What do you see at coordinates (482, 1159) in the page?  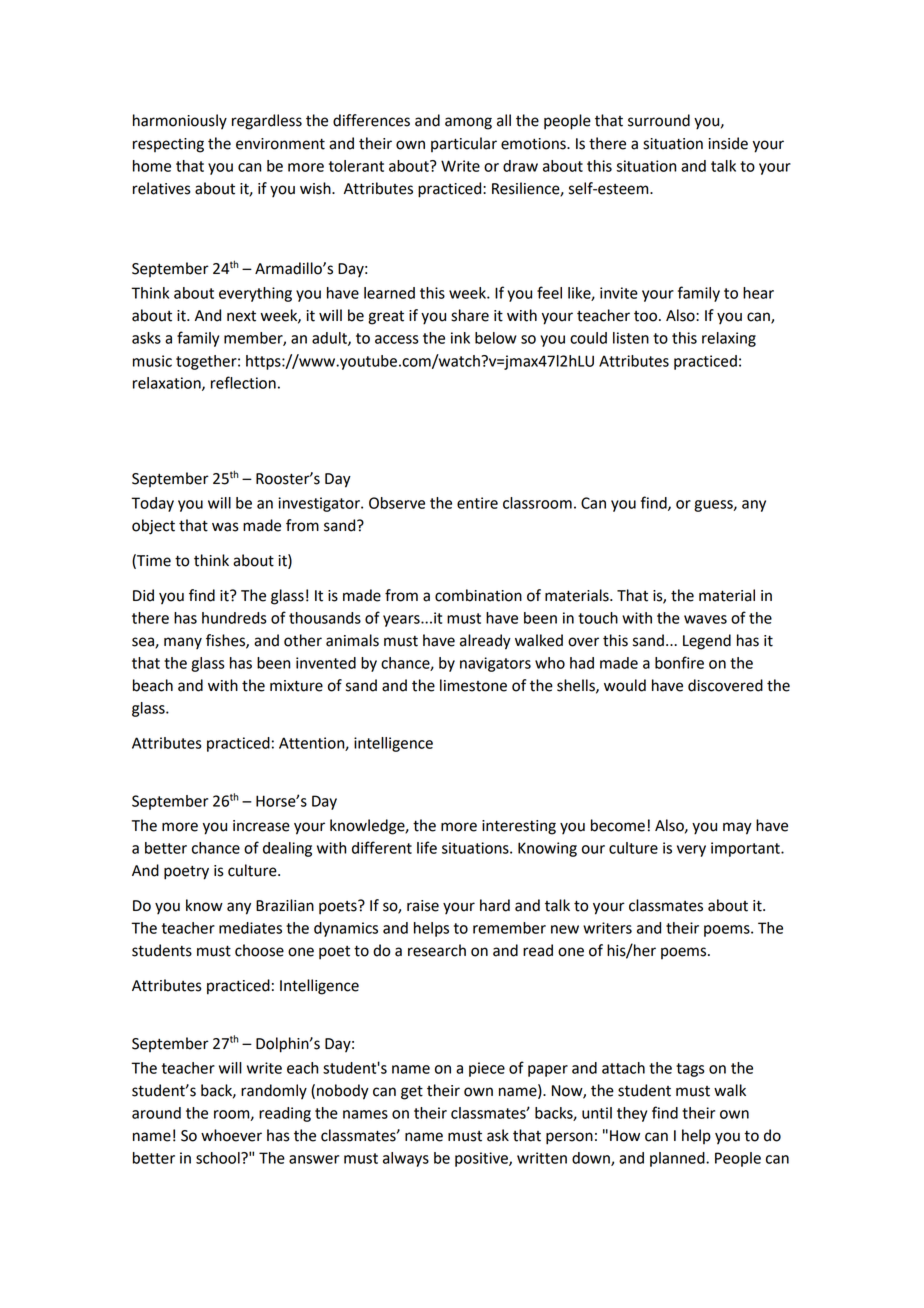 I see `positive` at bounding box center [482, 1159].
